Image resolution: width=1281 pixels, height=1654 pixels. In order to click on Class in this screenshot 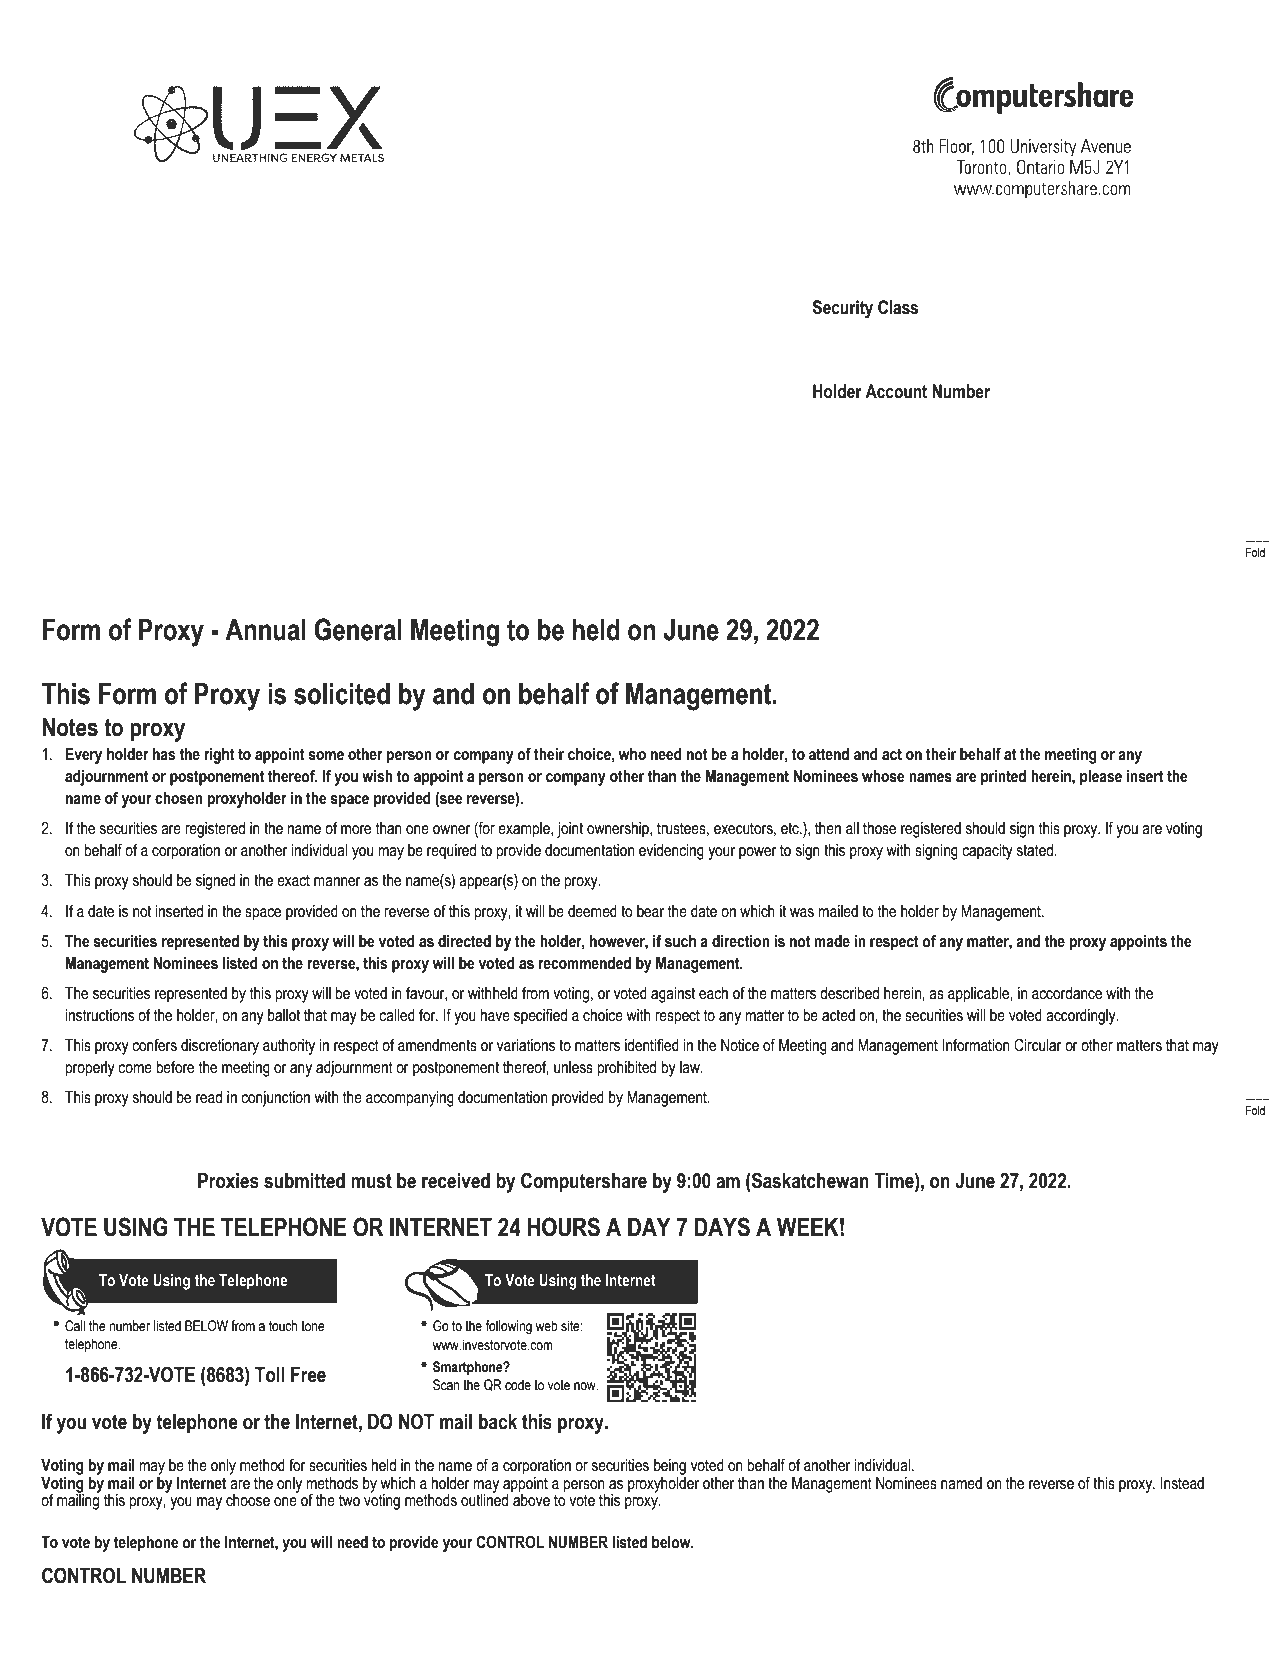, I will do `click(898, 307)`.
